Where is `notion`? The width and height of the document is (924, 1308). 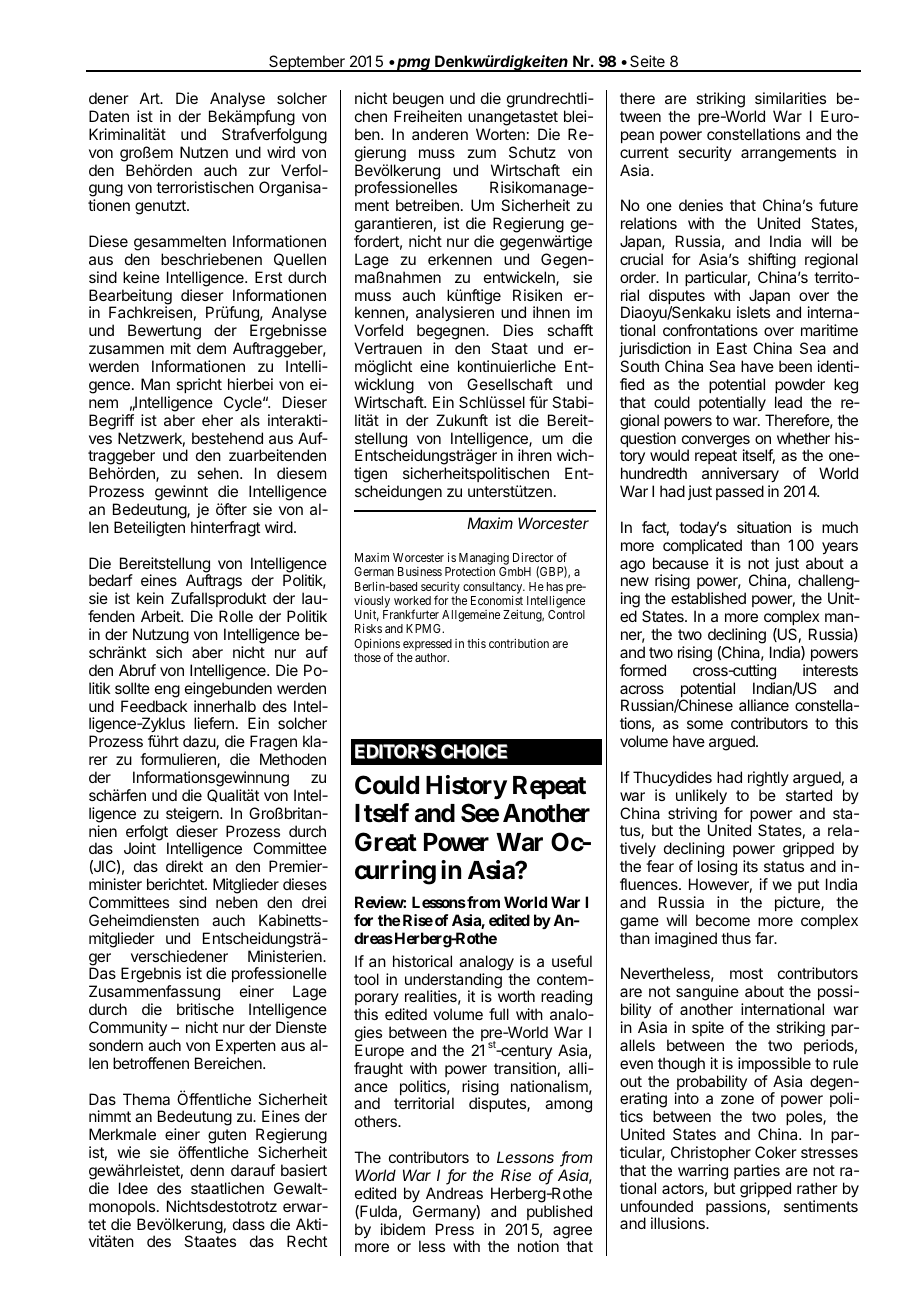
notion is located at coordinates (538, 1246).
